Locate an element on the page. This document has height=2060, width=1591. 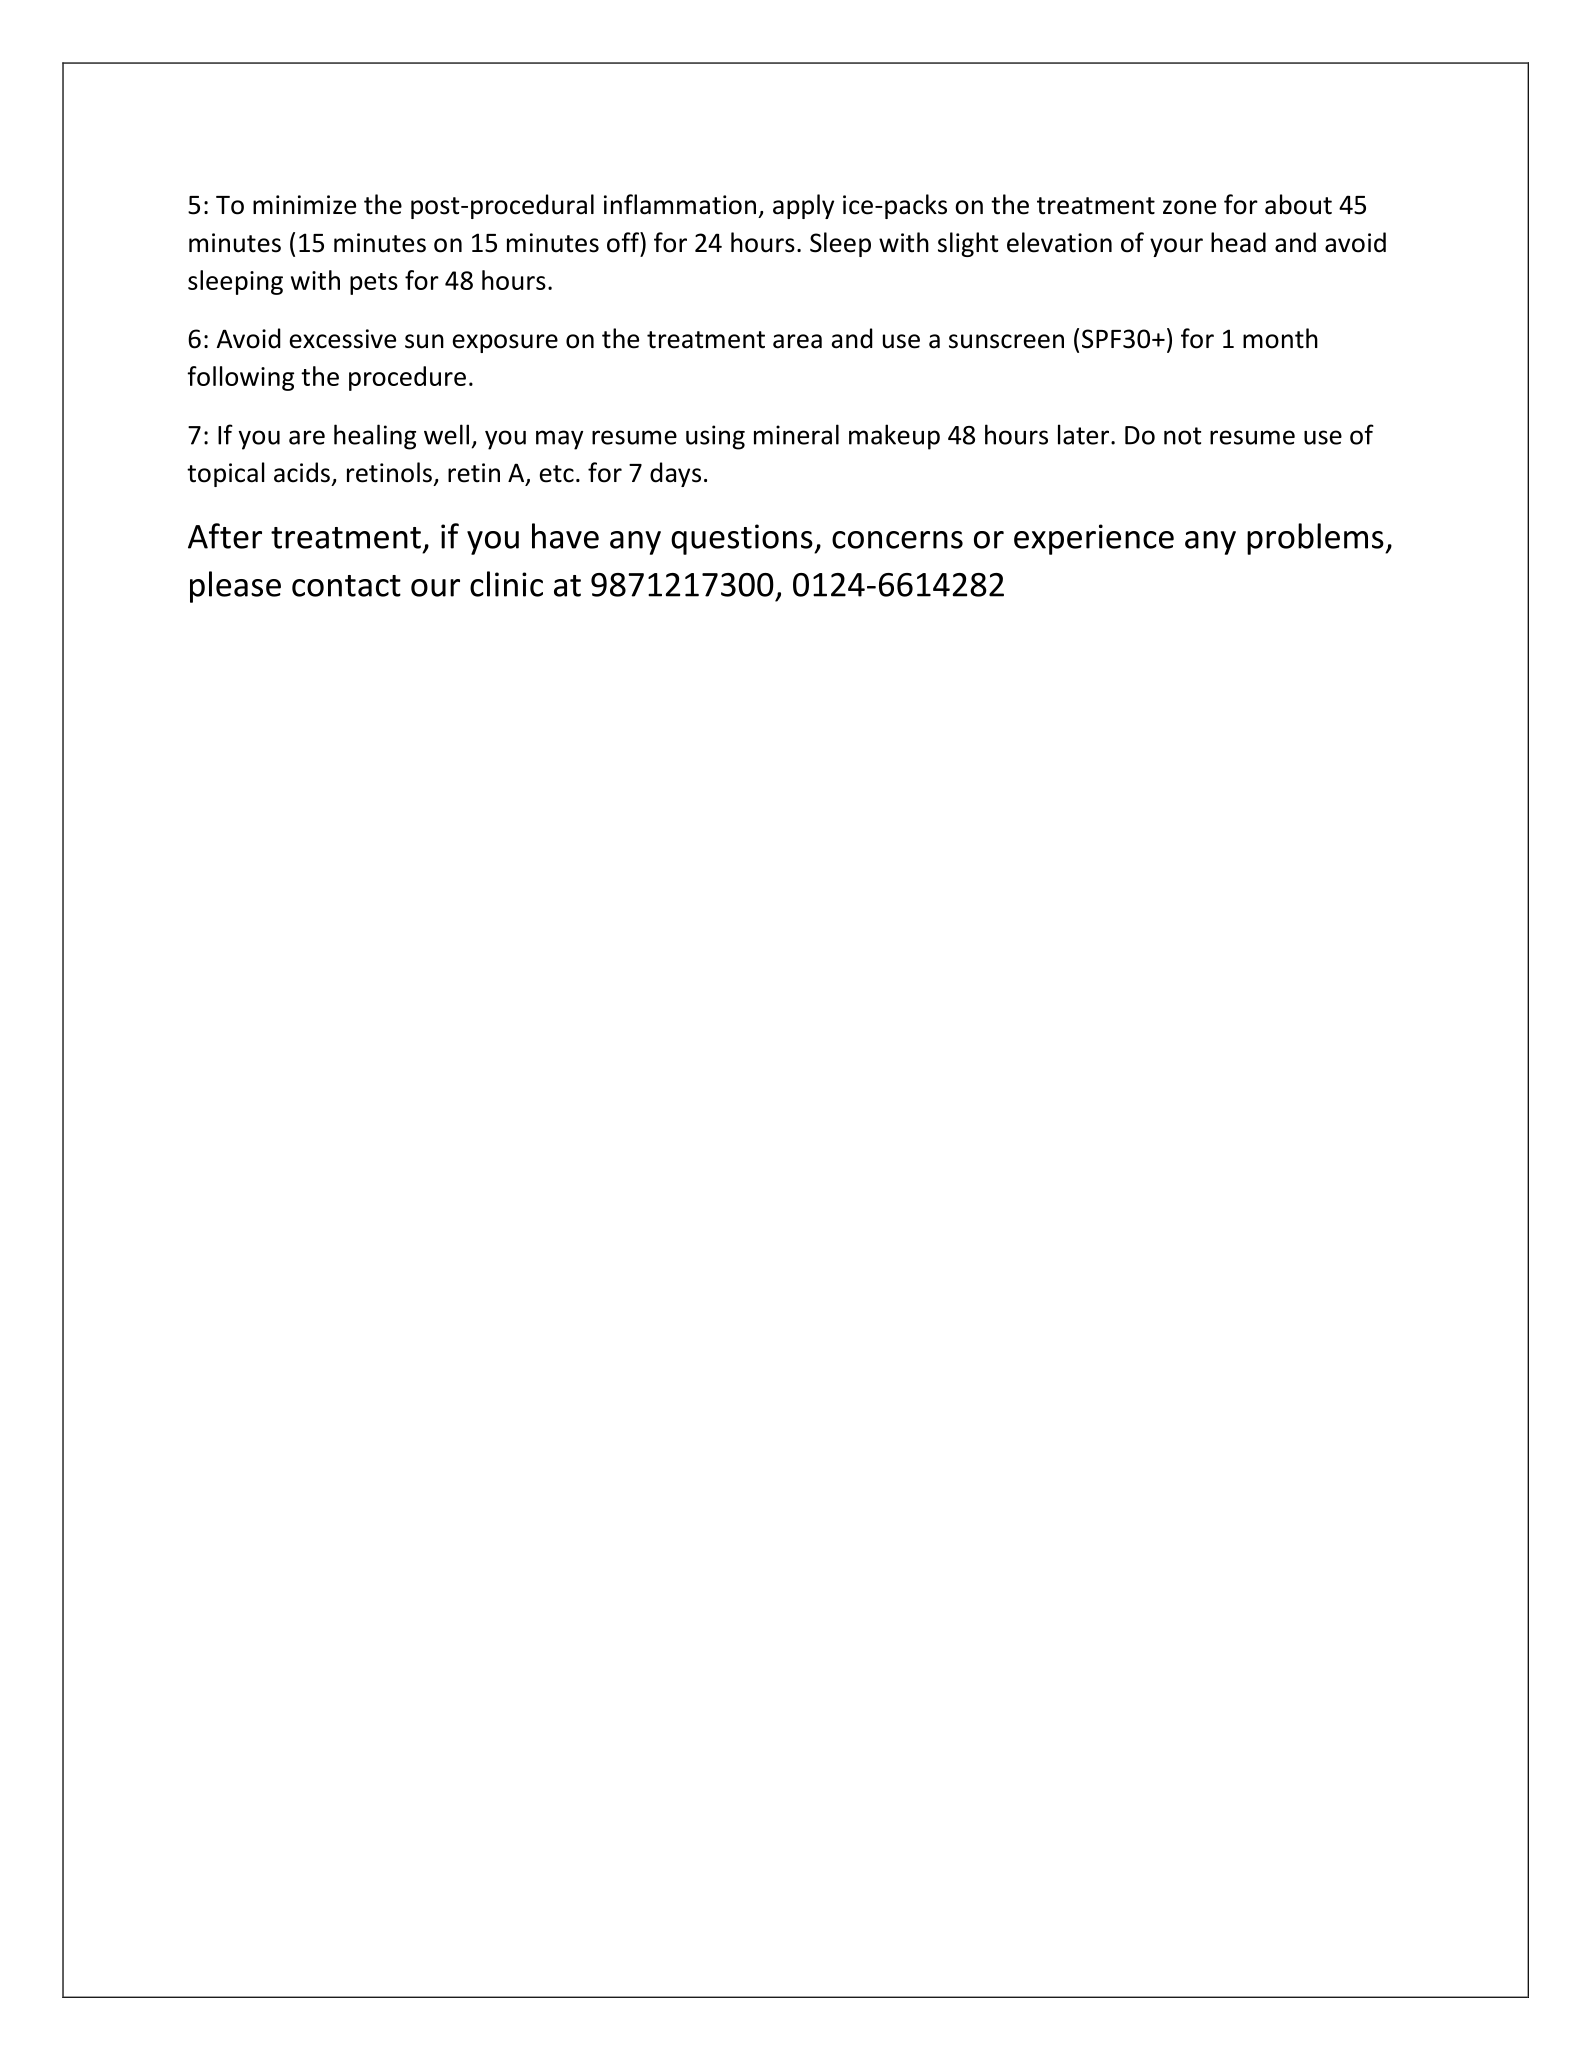
experience is located at coordinates (1094, 539).
